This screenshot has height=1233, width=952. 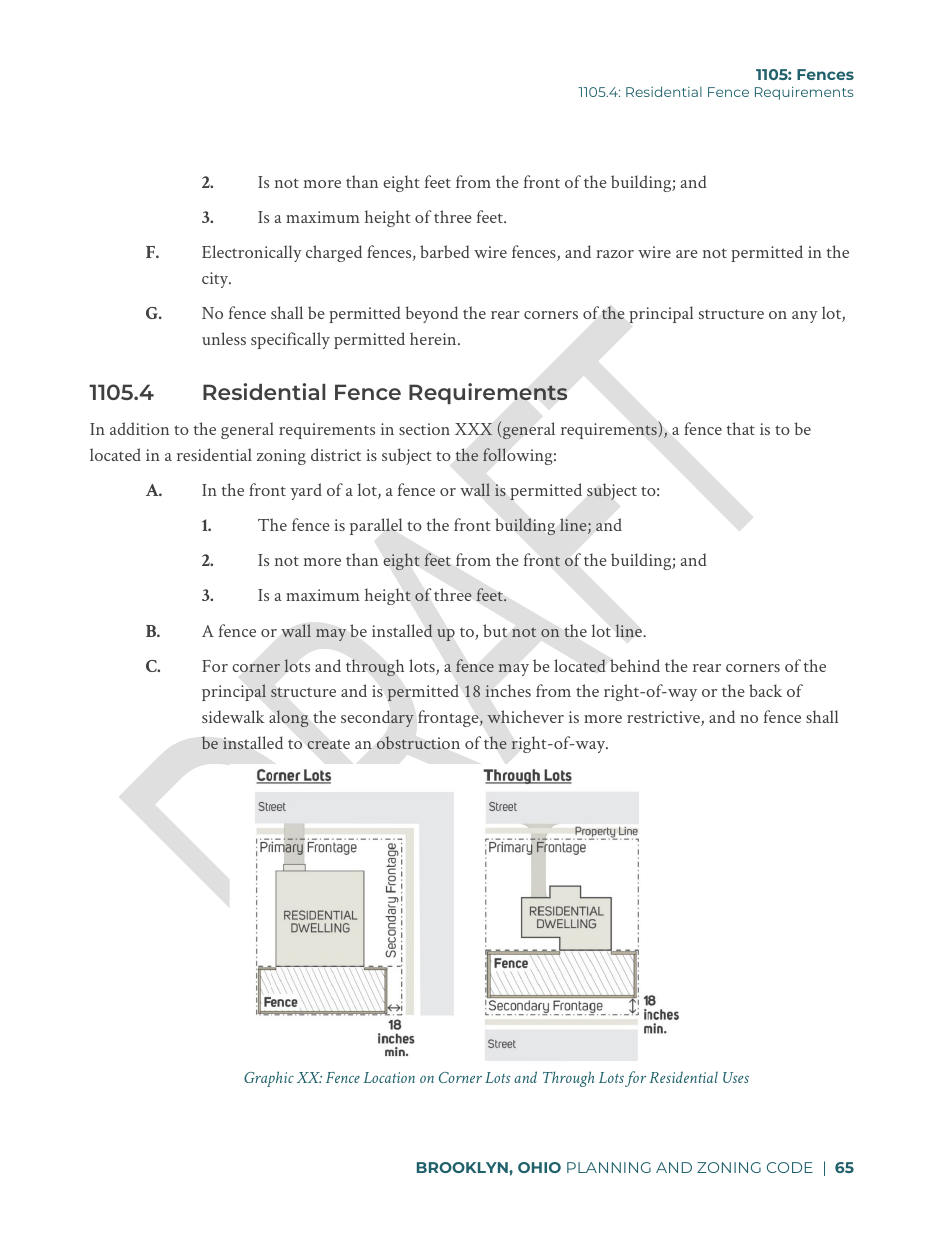 I want to click on yard, so click(x=306, y=491).
